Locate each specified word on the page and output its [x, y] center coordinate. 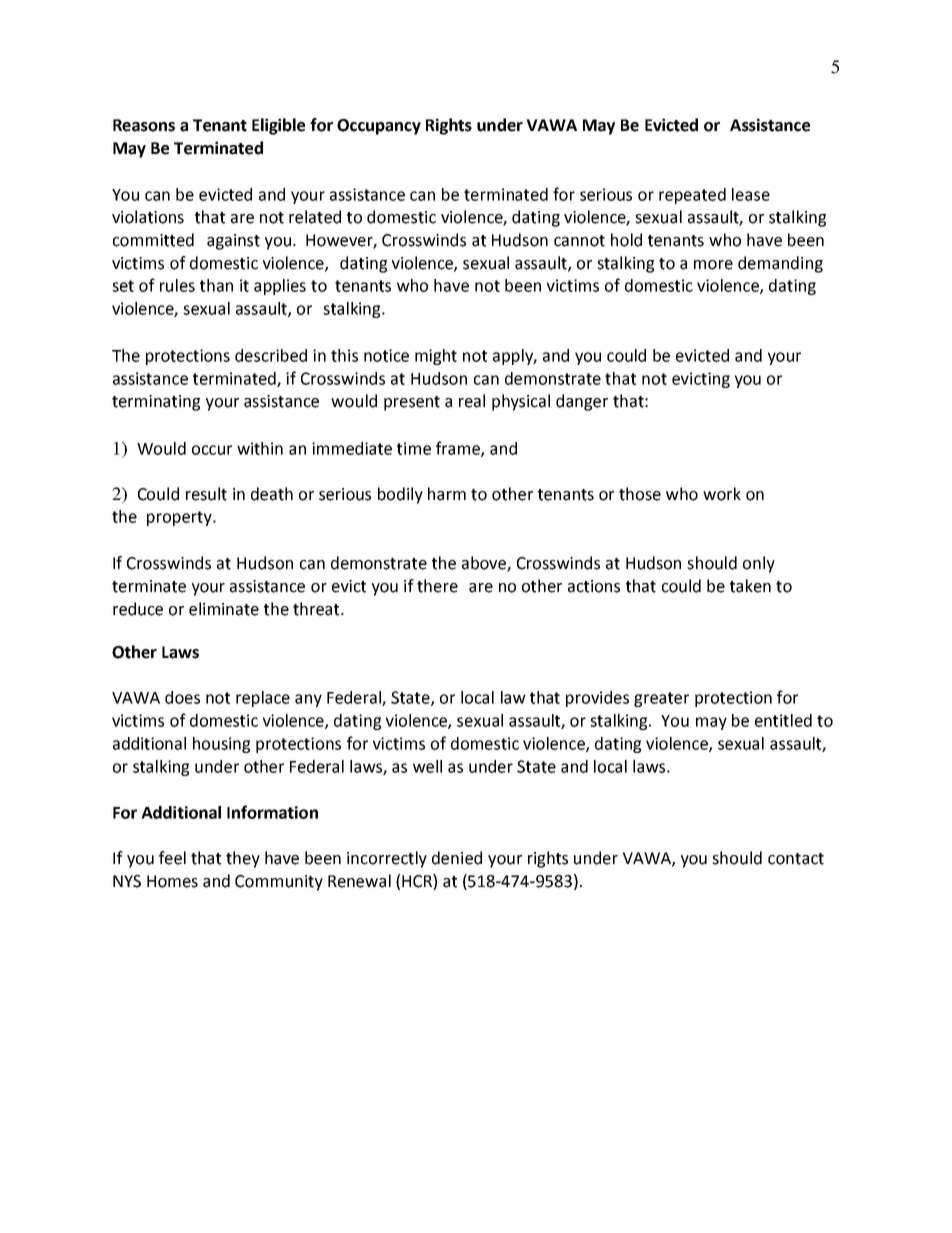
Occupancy [379, 127]
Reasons [144, 125]
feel [172, 858]
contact [796, 859]
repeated [692, 196]
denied [457, 858]
